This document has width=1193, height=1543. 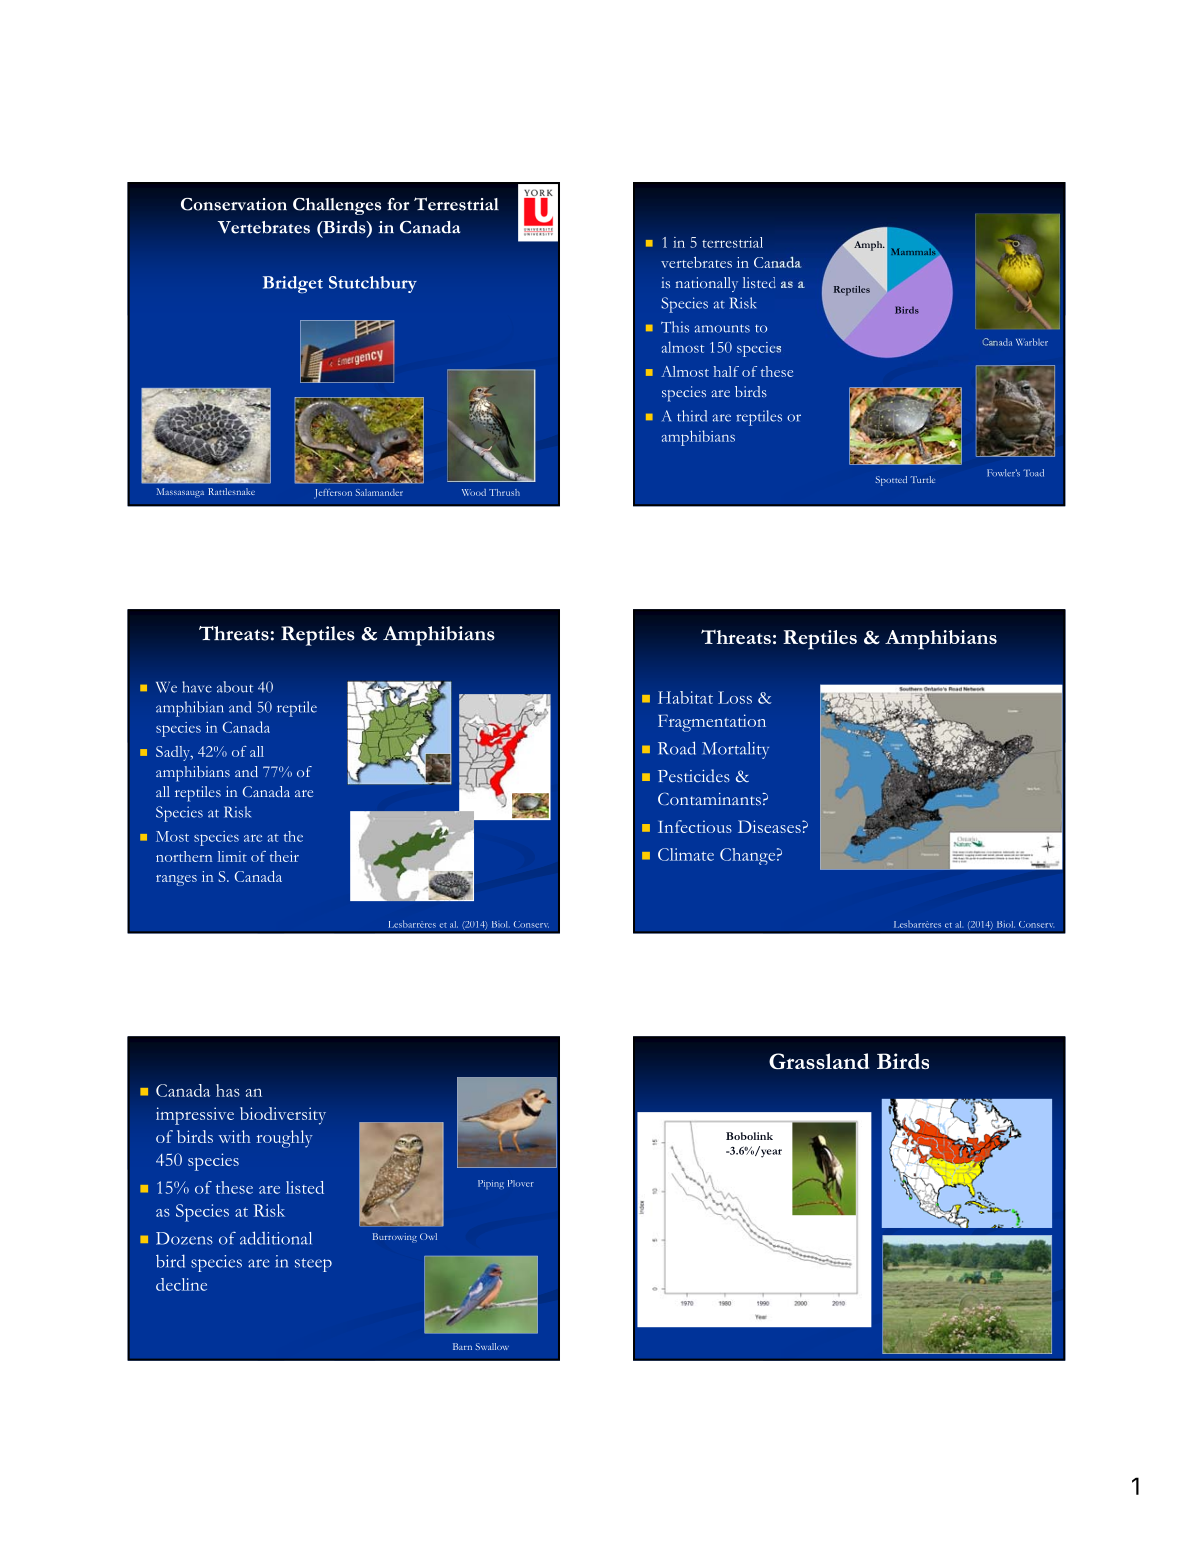 I want to click on Spotted, so click(x=891, y=481).
